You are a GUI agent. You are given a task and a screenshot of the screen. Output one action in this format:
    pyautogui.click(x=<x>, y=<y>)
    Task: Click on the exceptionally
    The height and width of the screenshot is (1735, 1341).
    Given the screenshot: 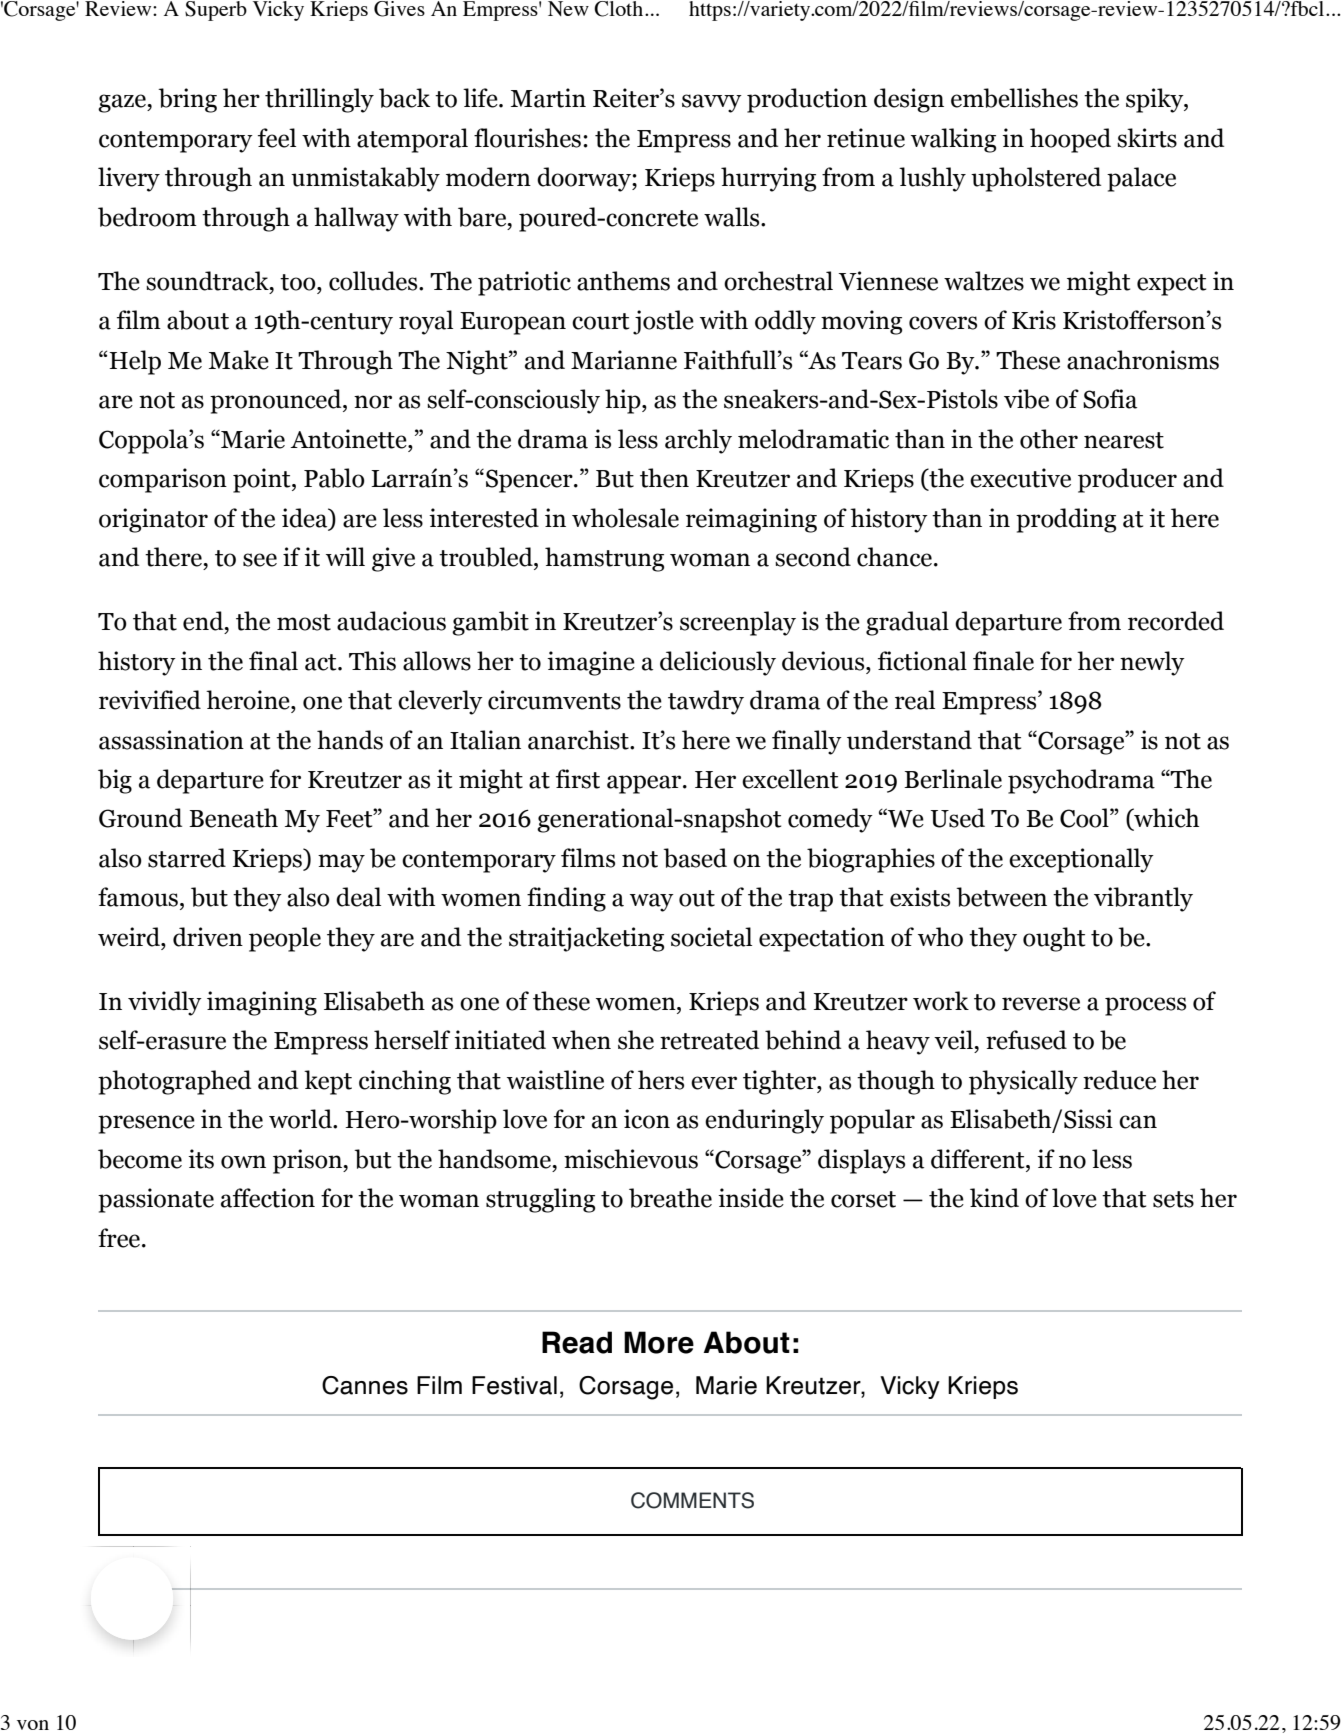 What is the action you would take?
    pyautogui.click(x=1081, y=860)
